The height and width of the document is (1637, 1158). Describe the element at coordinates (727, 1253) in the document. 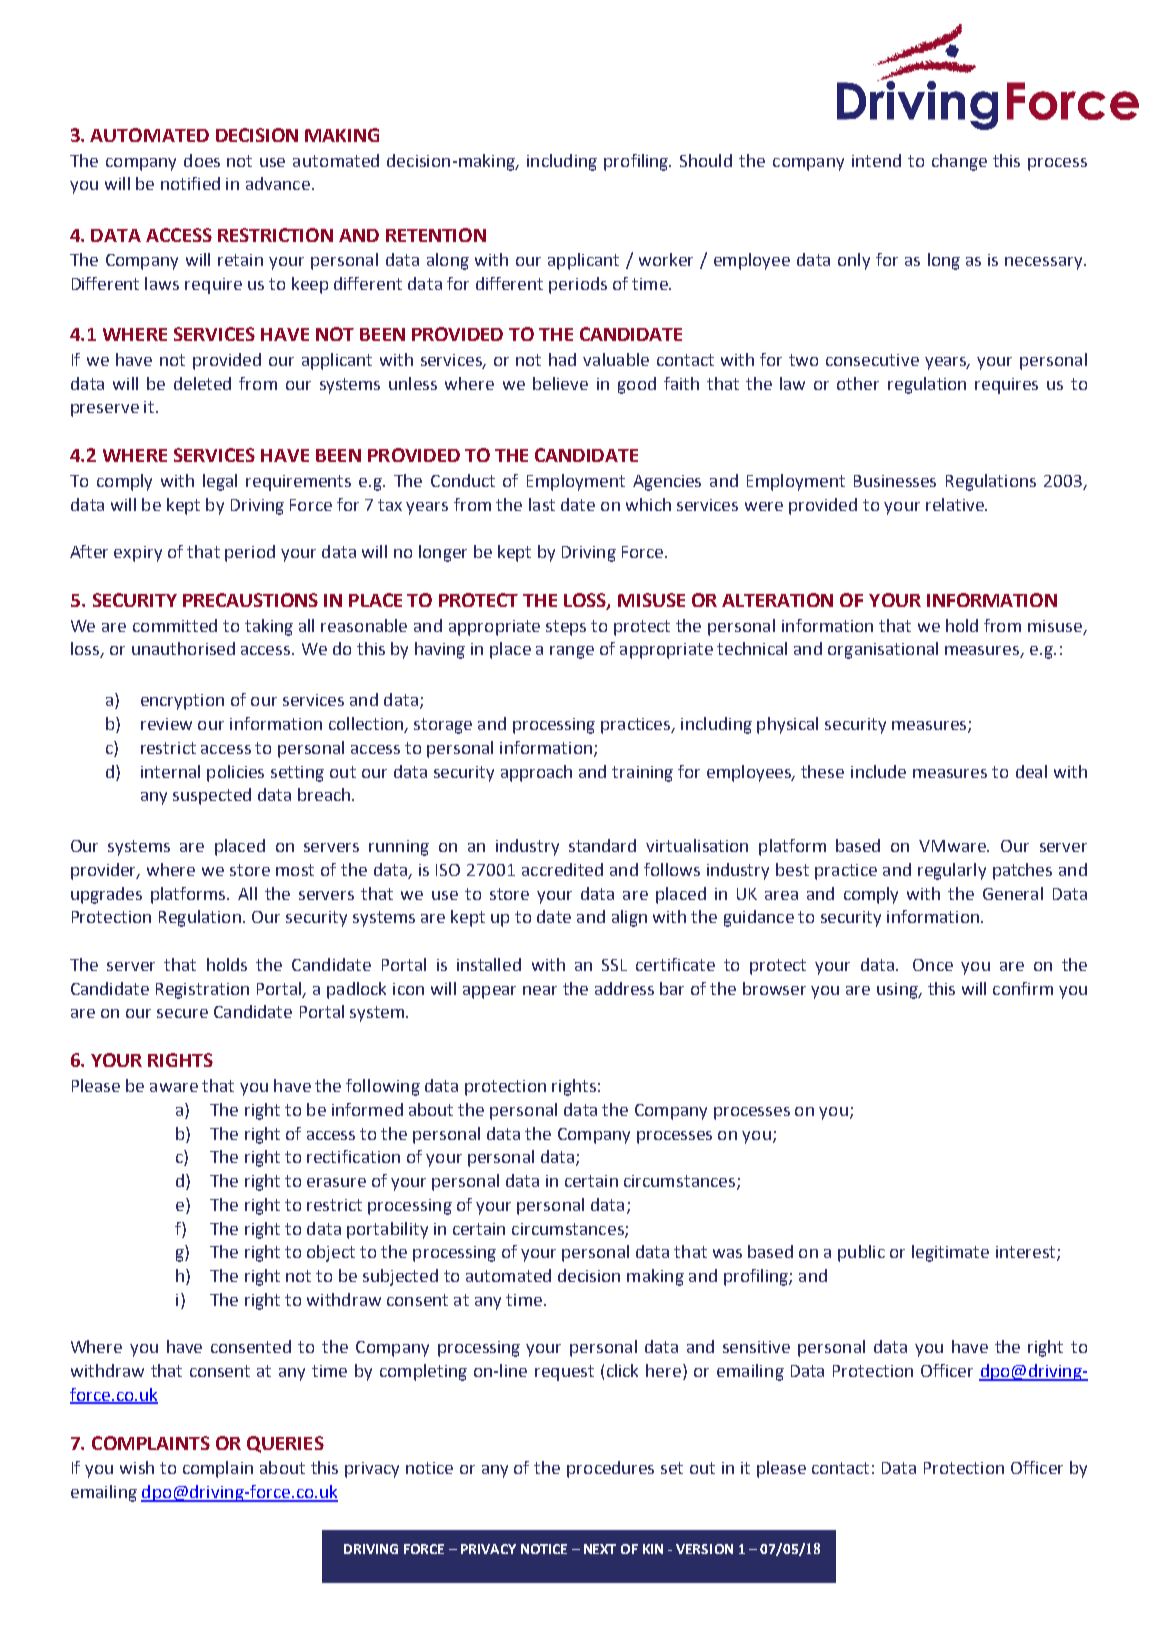

I see `was` at that location.
